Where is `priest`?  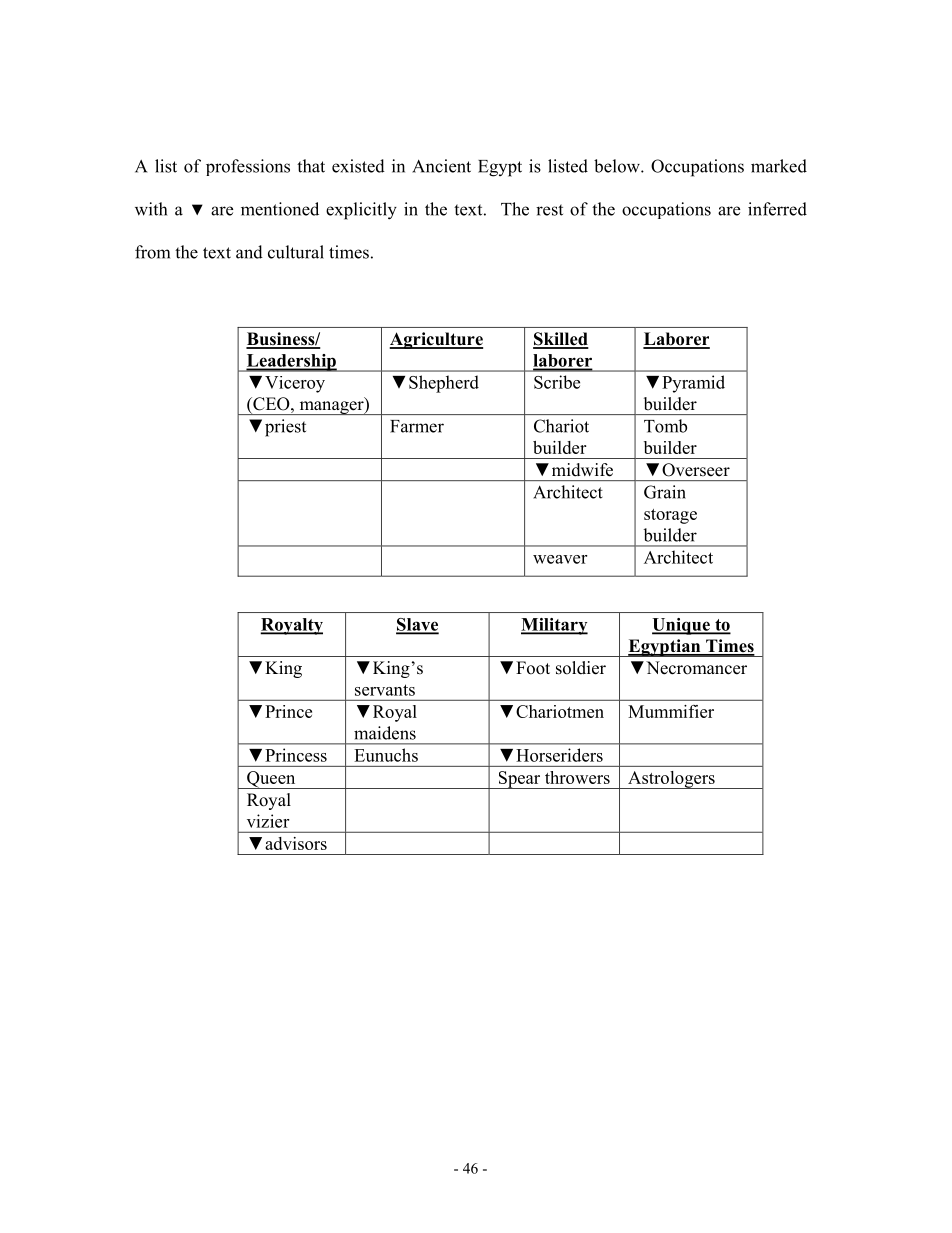
priest is located at coordinates (285, 428).
